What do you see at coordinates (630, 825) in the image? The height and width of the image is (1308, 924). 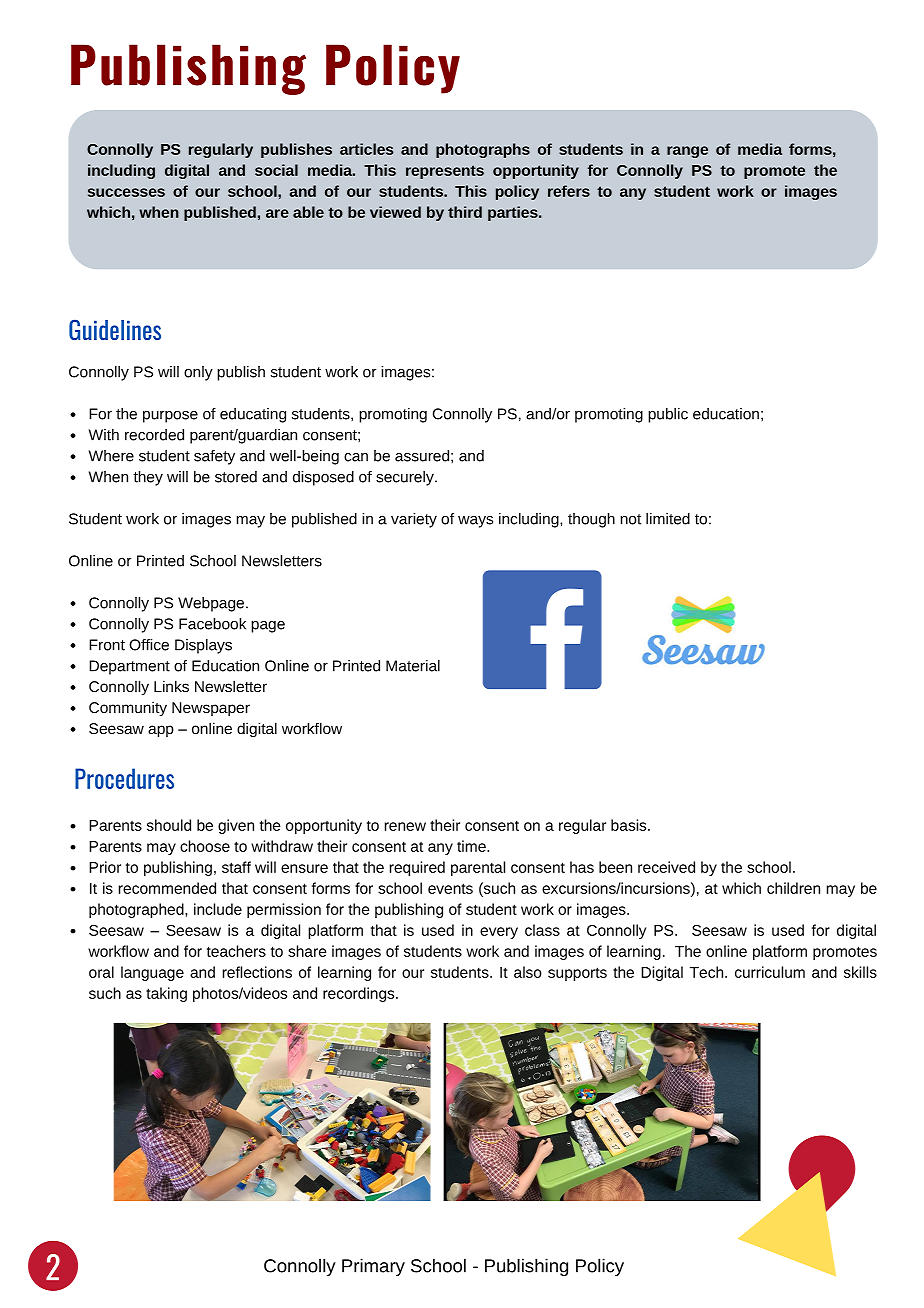 I see `basis` at bounding box center [630, 825].
